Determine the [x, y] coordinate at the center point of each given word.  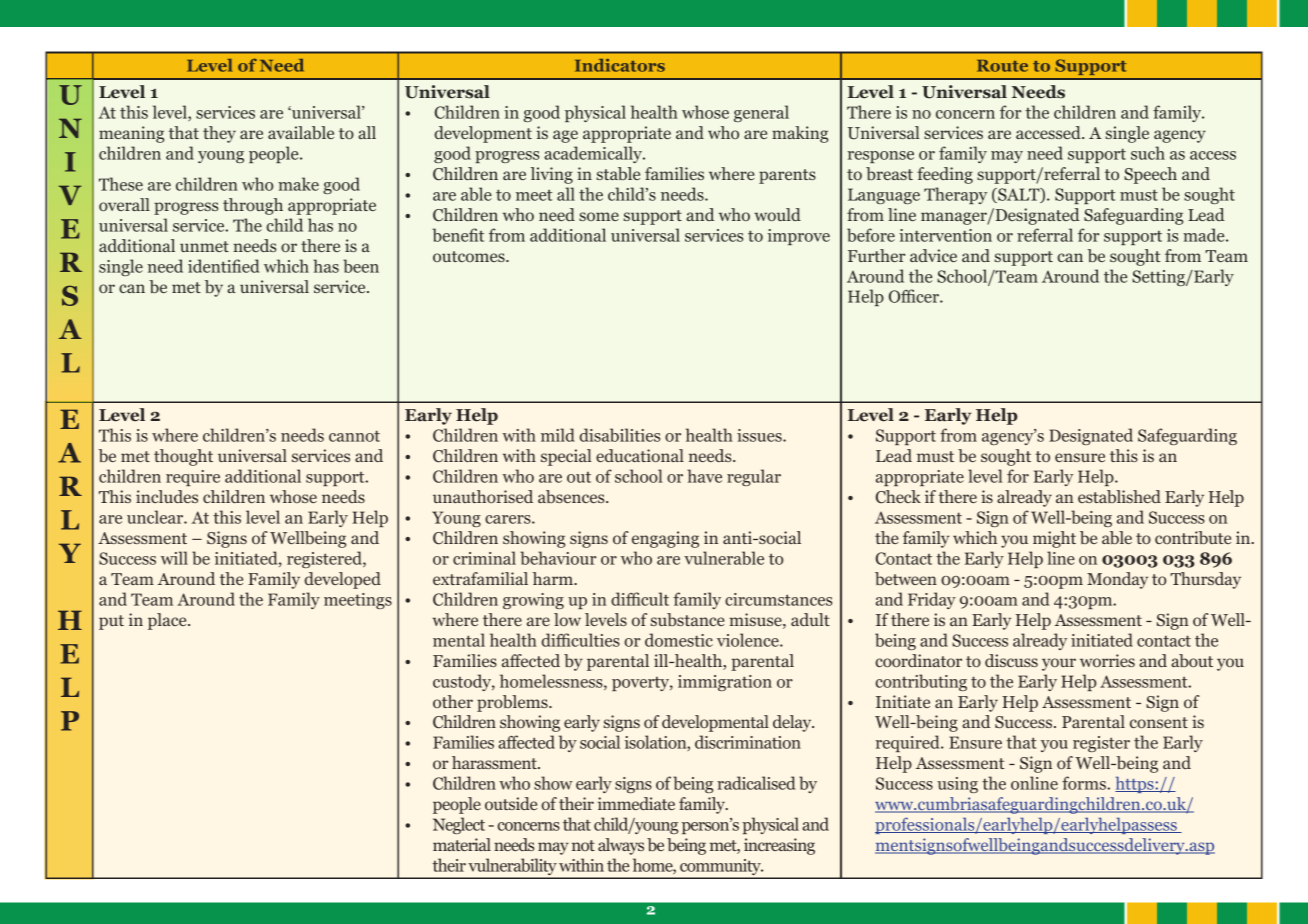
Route [1002, 66]
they [219, 134]
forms [1085, 783]
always [621, 846]
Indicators [620, 65]
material [462, 844]
